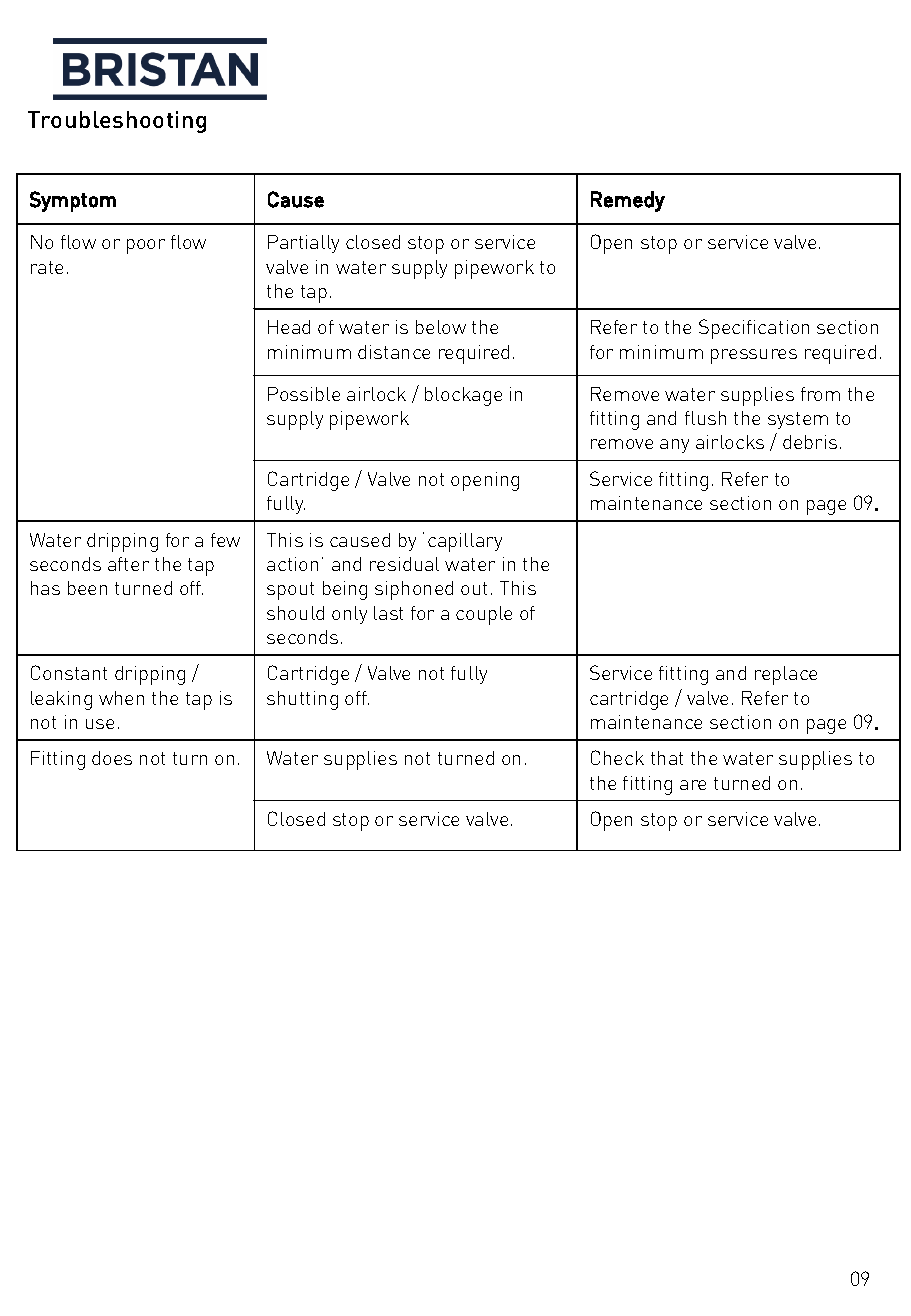 The width and height of the screenshot is (911, 1316). What do you see at coordinates (754, 329) in the screenshot?
I see `Specification` at bounding box center [754, 329].
